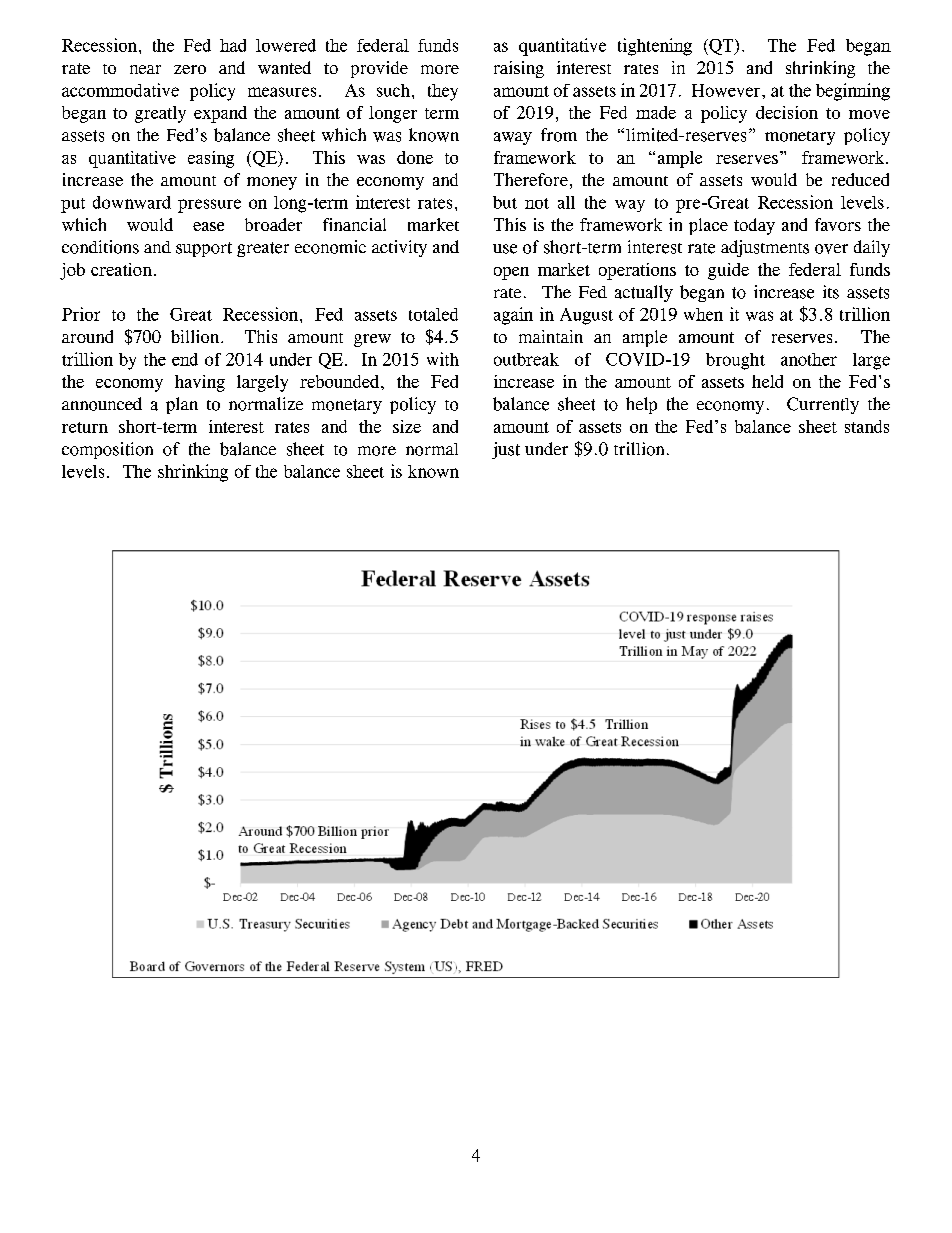 The width and height of the screenshot is (952, 1233). Describe the element at coordinates (433, 314) in the screenshot. I see `totaled` at that location.
